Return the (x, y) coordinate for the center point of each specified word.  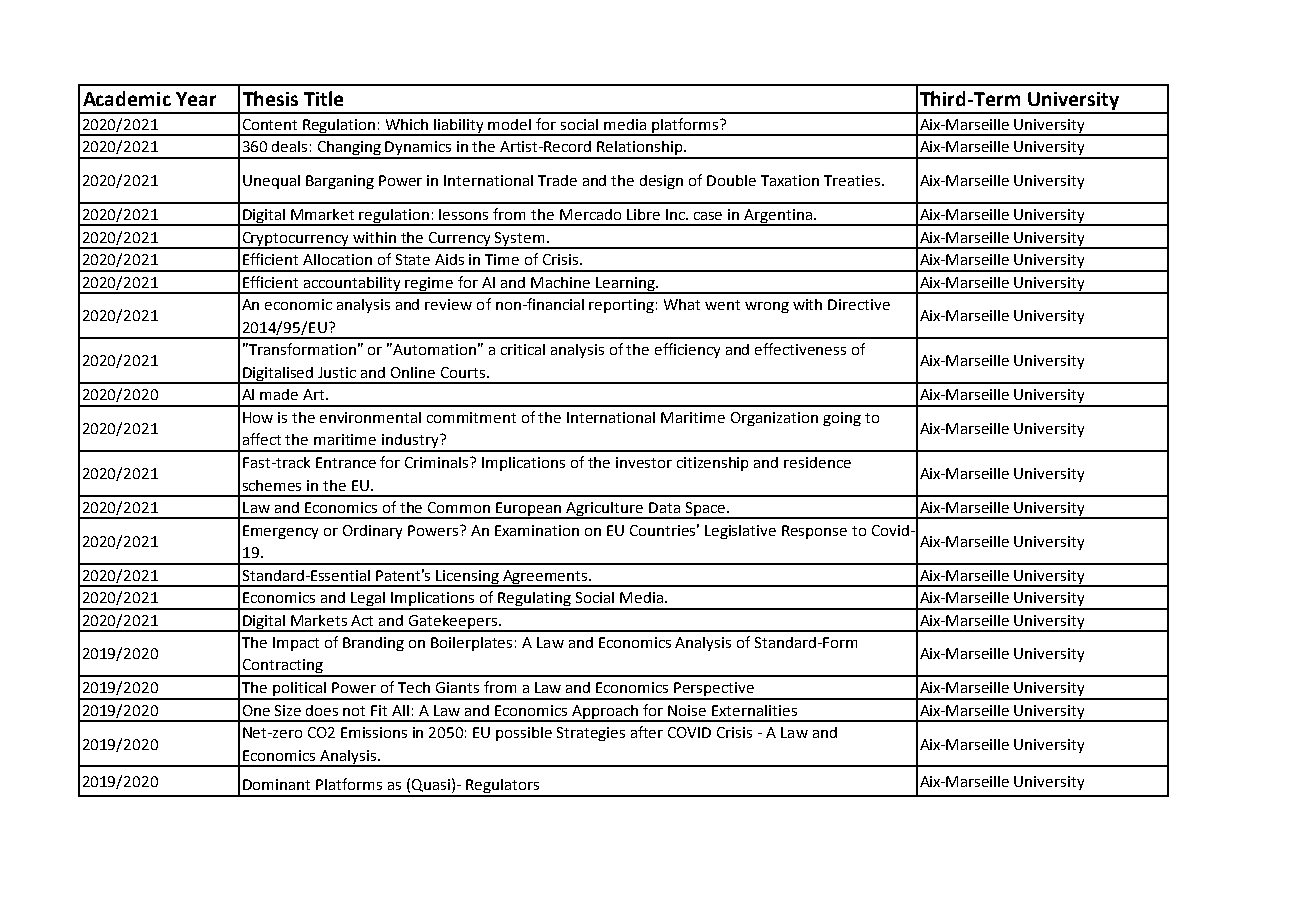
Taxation (790, 180)
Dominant (276, 784)
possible (524, 734)
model (509, 124)
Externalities (754, 710)
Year (196, 99)
